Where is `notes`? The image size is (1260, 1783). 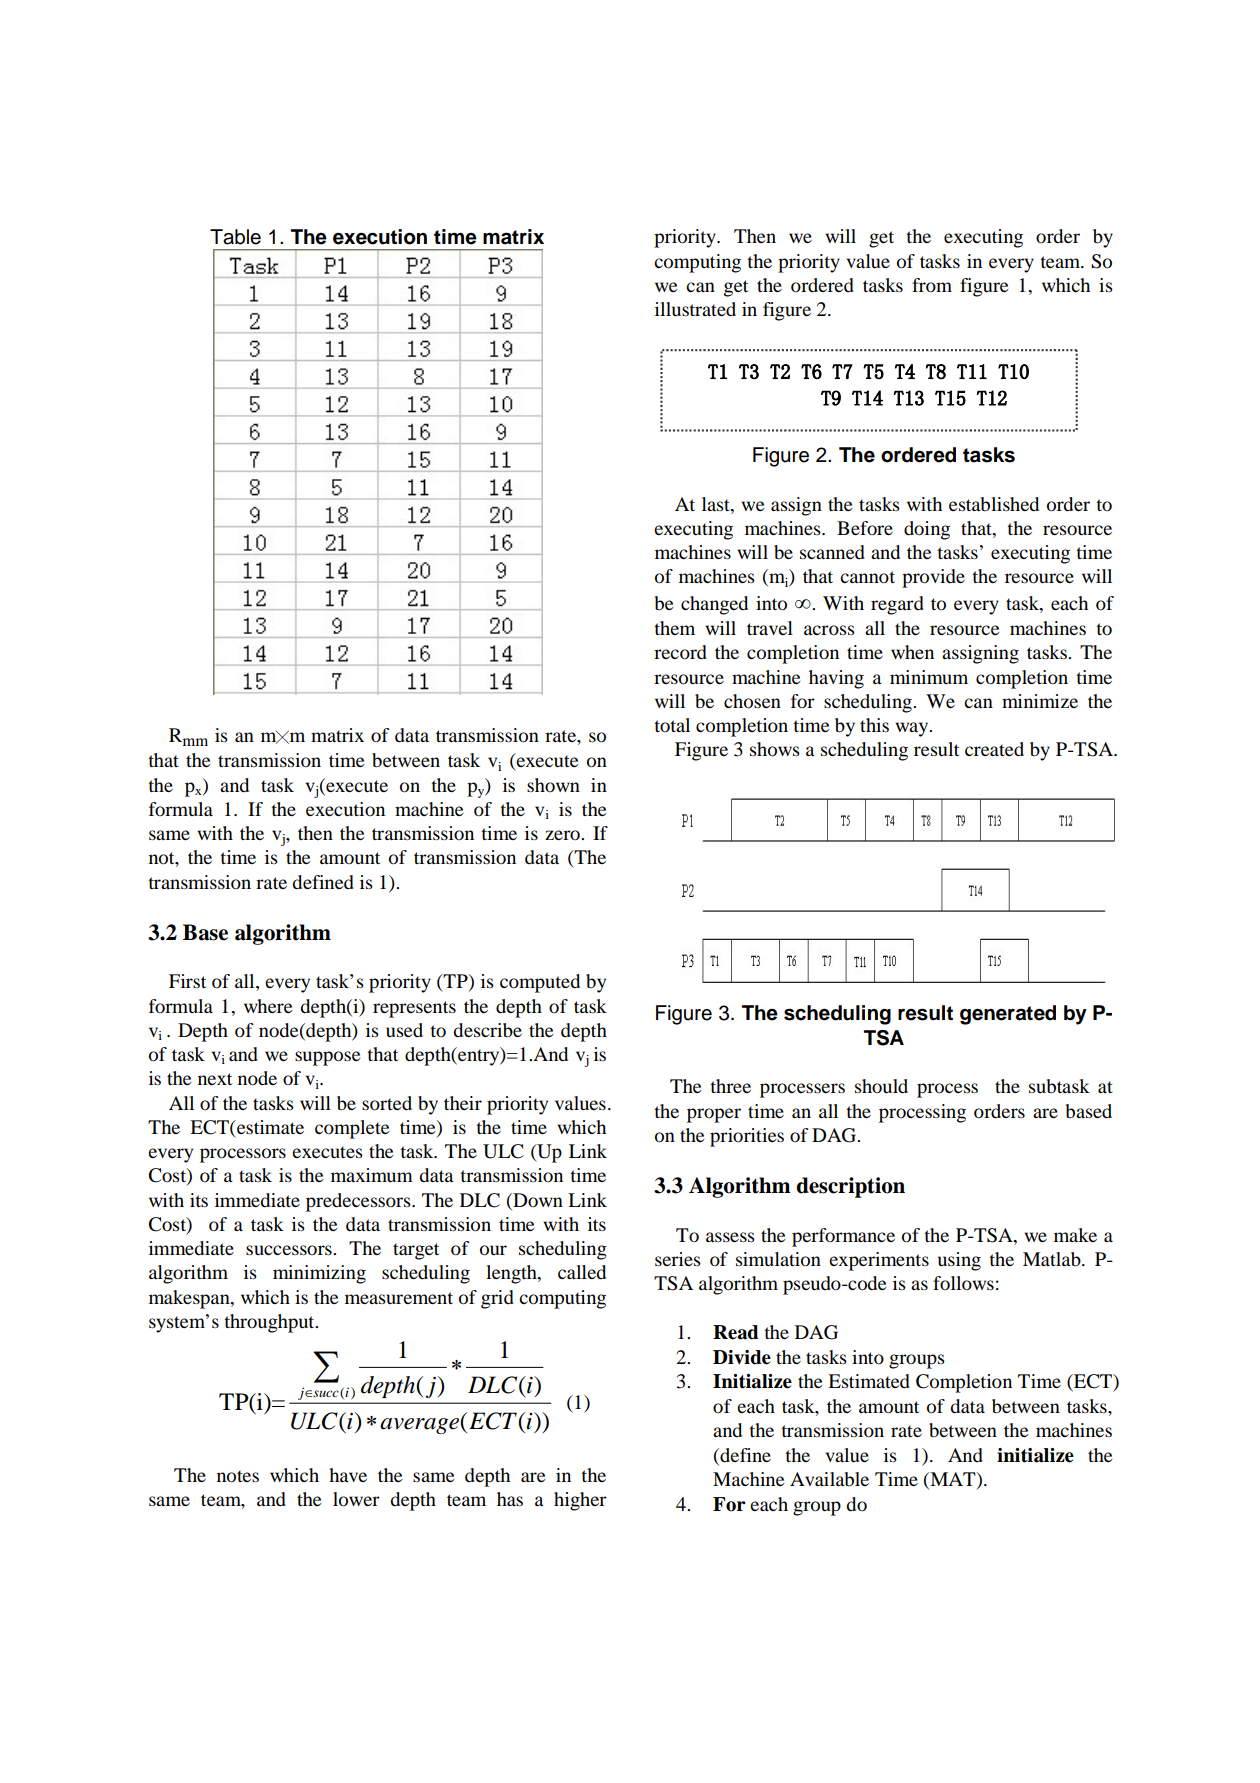
notes is located at coordinates (238, 1476).
